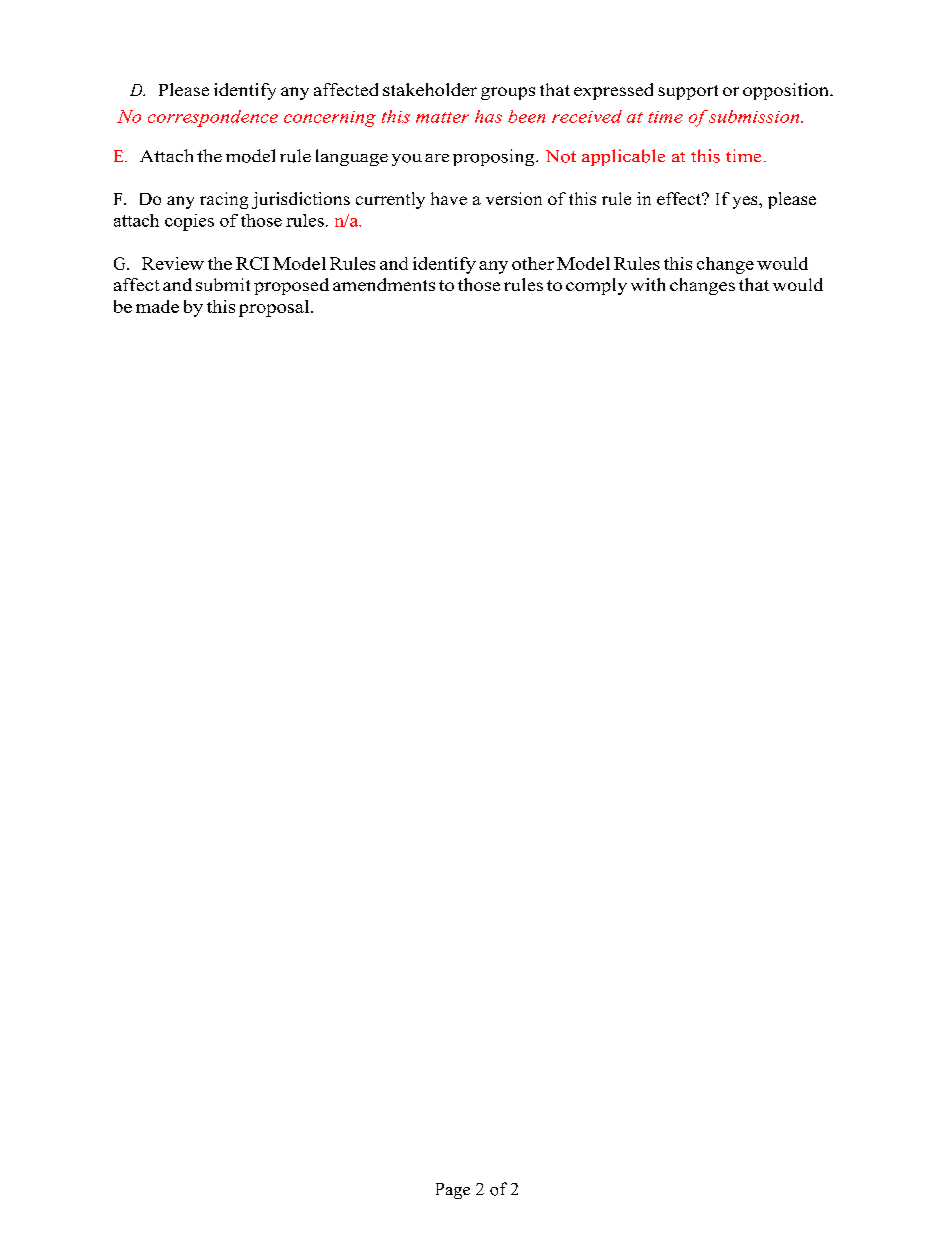  I want to click on version, so click(514, 198).
